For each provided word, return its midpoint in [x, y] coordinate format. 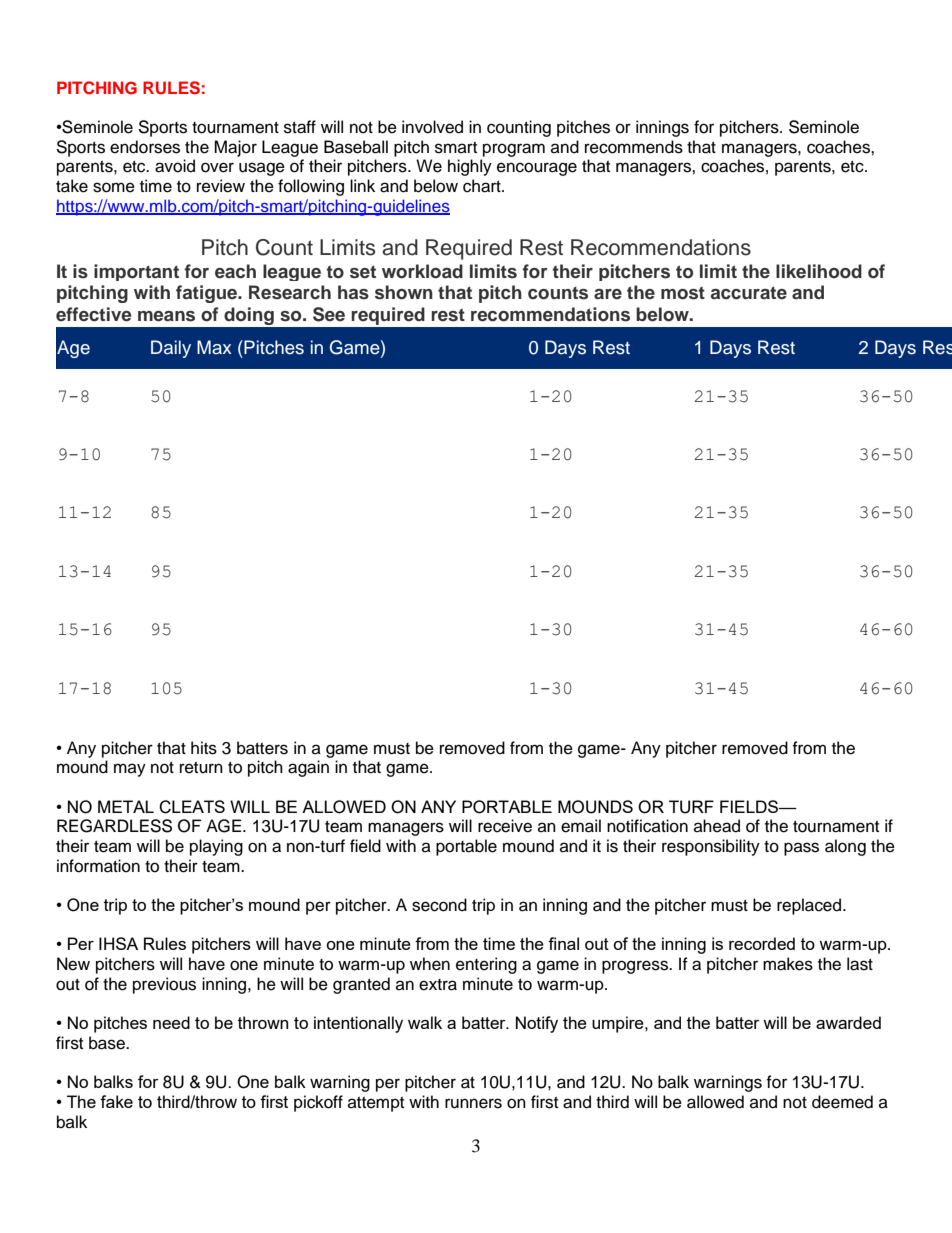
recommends [634, 147]
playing [216, 847]
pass [801, 849]
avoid [175, 166]
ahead [717, 826]
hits [204, 748]
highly [470, 167]
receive [505, 826]
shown [404, 292]
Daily [171, 349]
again [308, 768]
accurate [749, 293]
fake [116, 1101]
